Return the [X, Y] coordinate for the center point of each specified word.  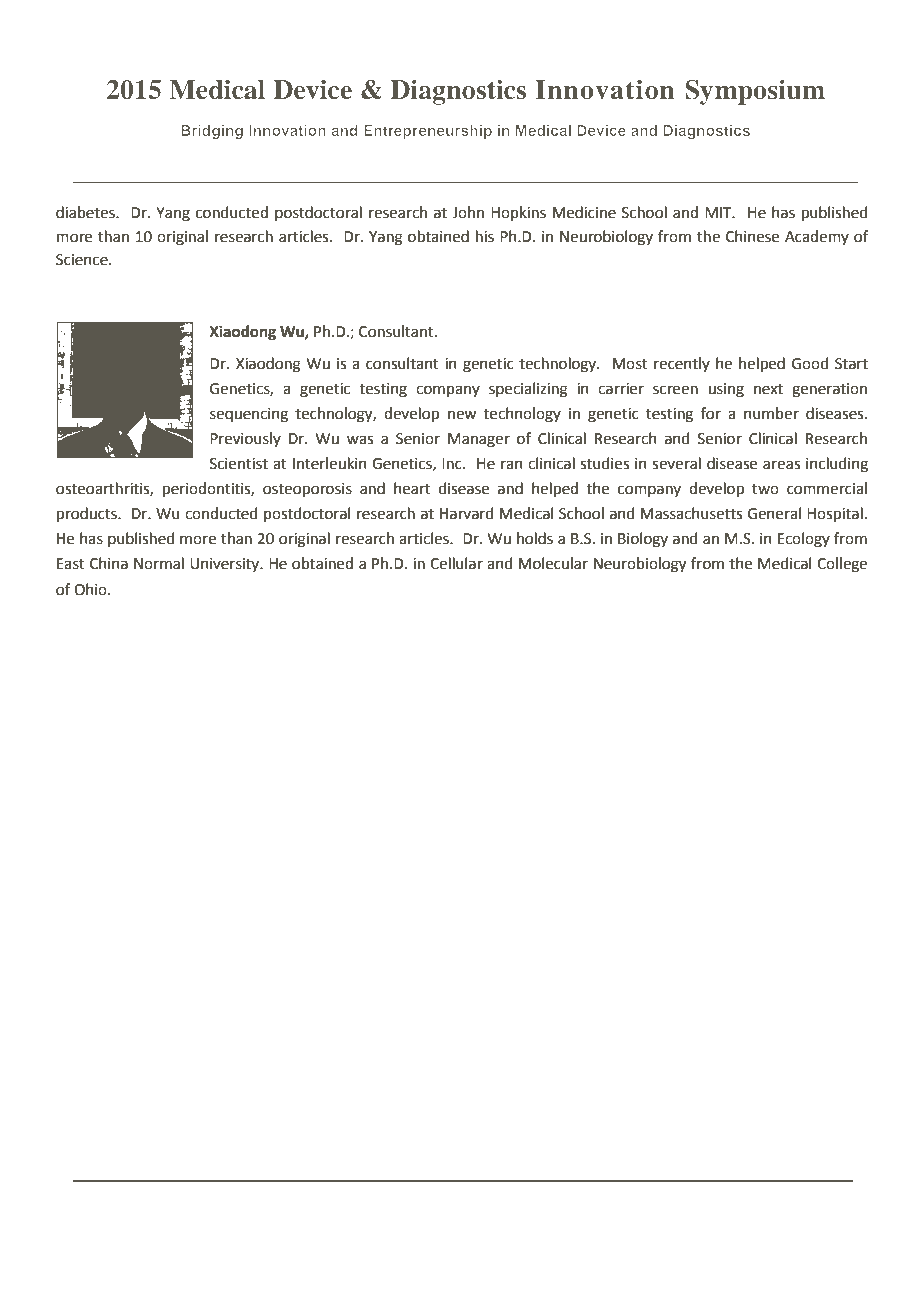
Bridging [212, 132]
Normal [159, 563]
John [468, 212]
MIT [719, 212]
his [485, 236]
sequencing [249, 415]
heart [412, 488]
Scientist [239, 464]
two [765, 489]
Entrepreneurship [428, 132]
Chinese [752, 236]
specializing [528, 390]
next [768, 389]
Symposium [755, 92]
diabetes [86, 212]
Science [83, 260]
